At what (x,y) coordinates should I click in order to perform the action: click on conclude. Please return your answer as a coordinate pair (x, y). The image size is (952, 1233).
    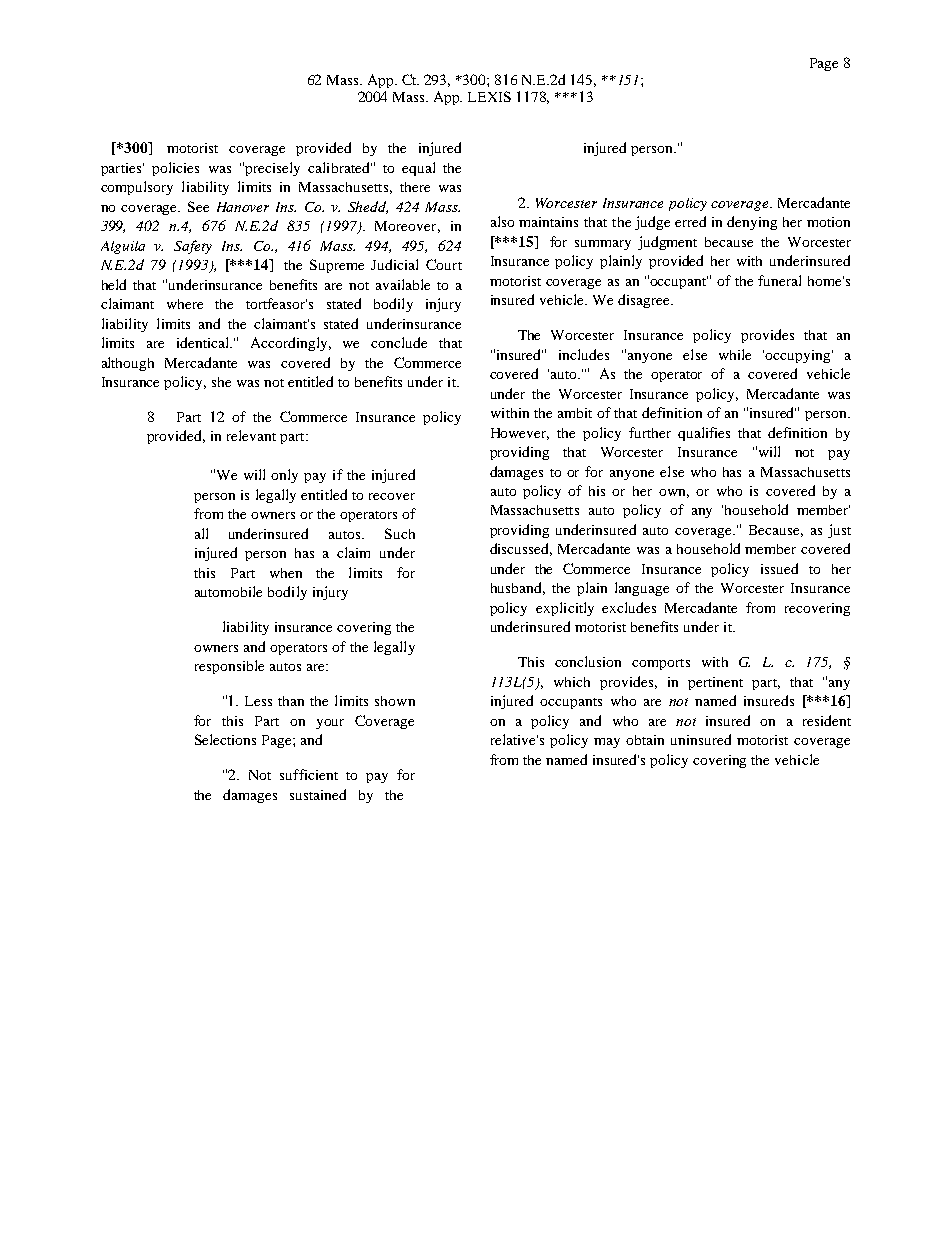
    Looking at the image, I should click on (399, 342).
